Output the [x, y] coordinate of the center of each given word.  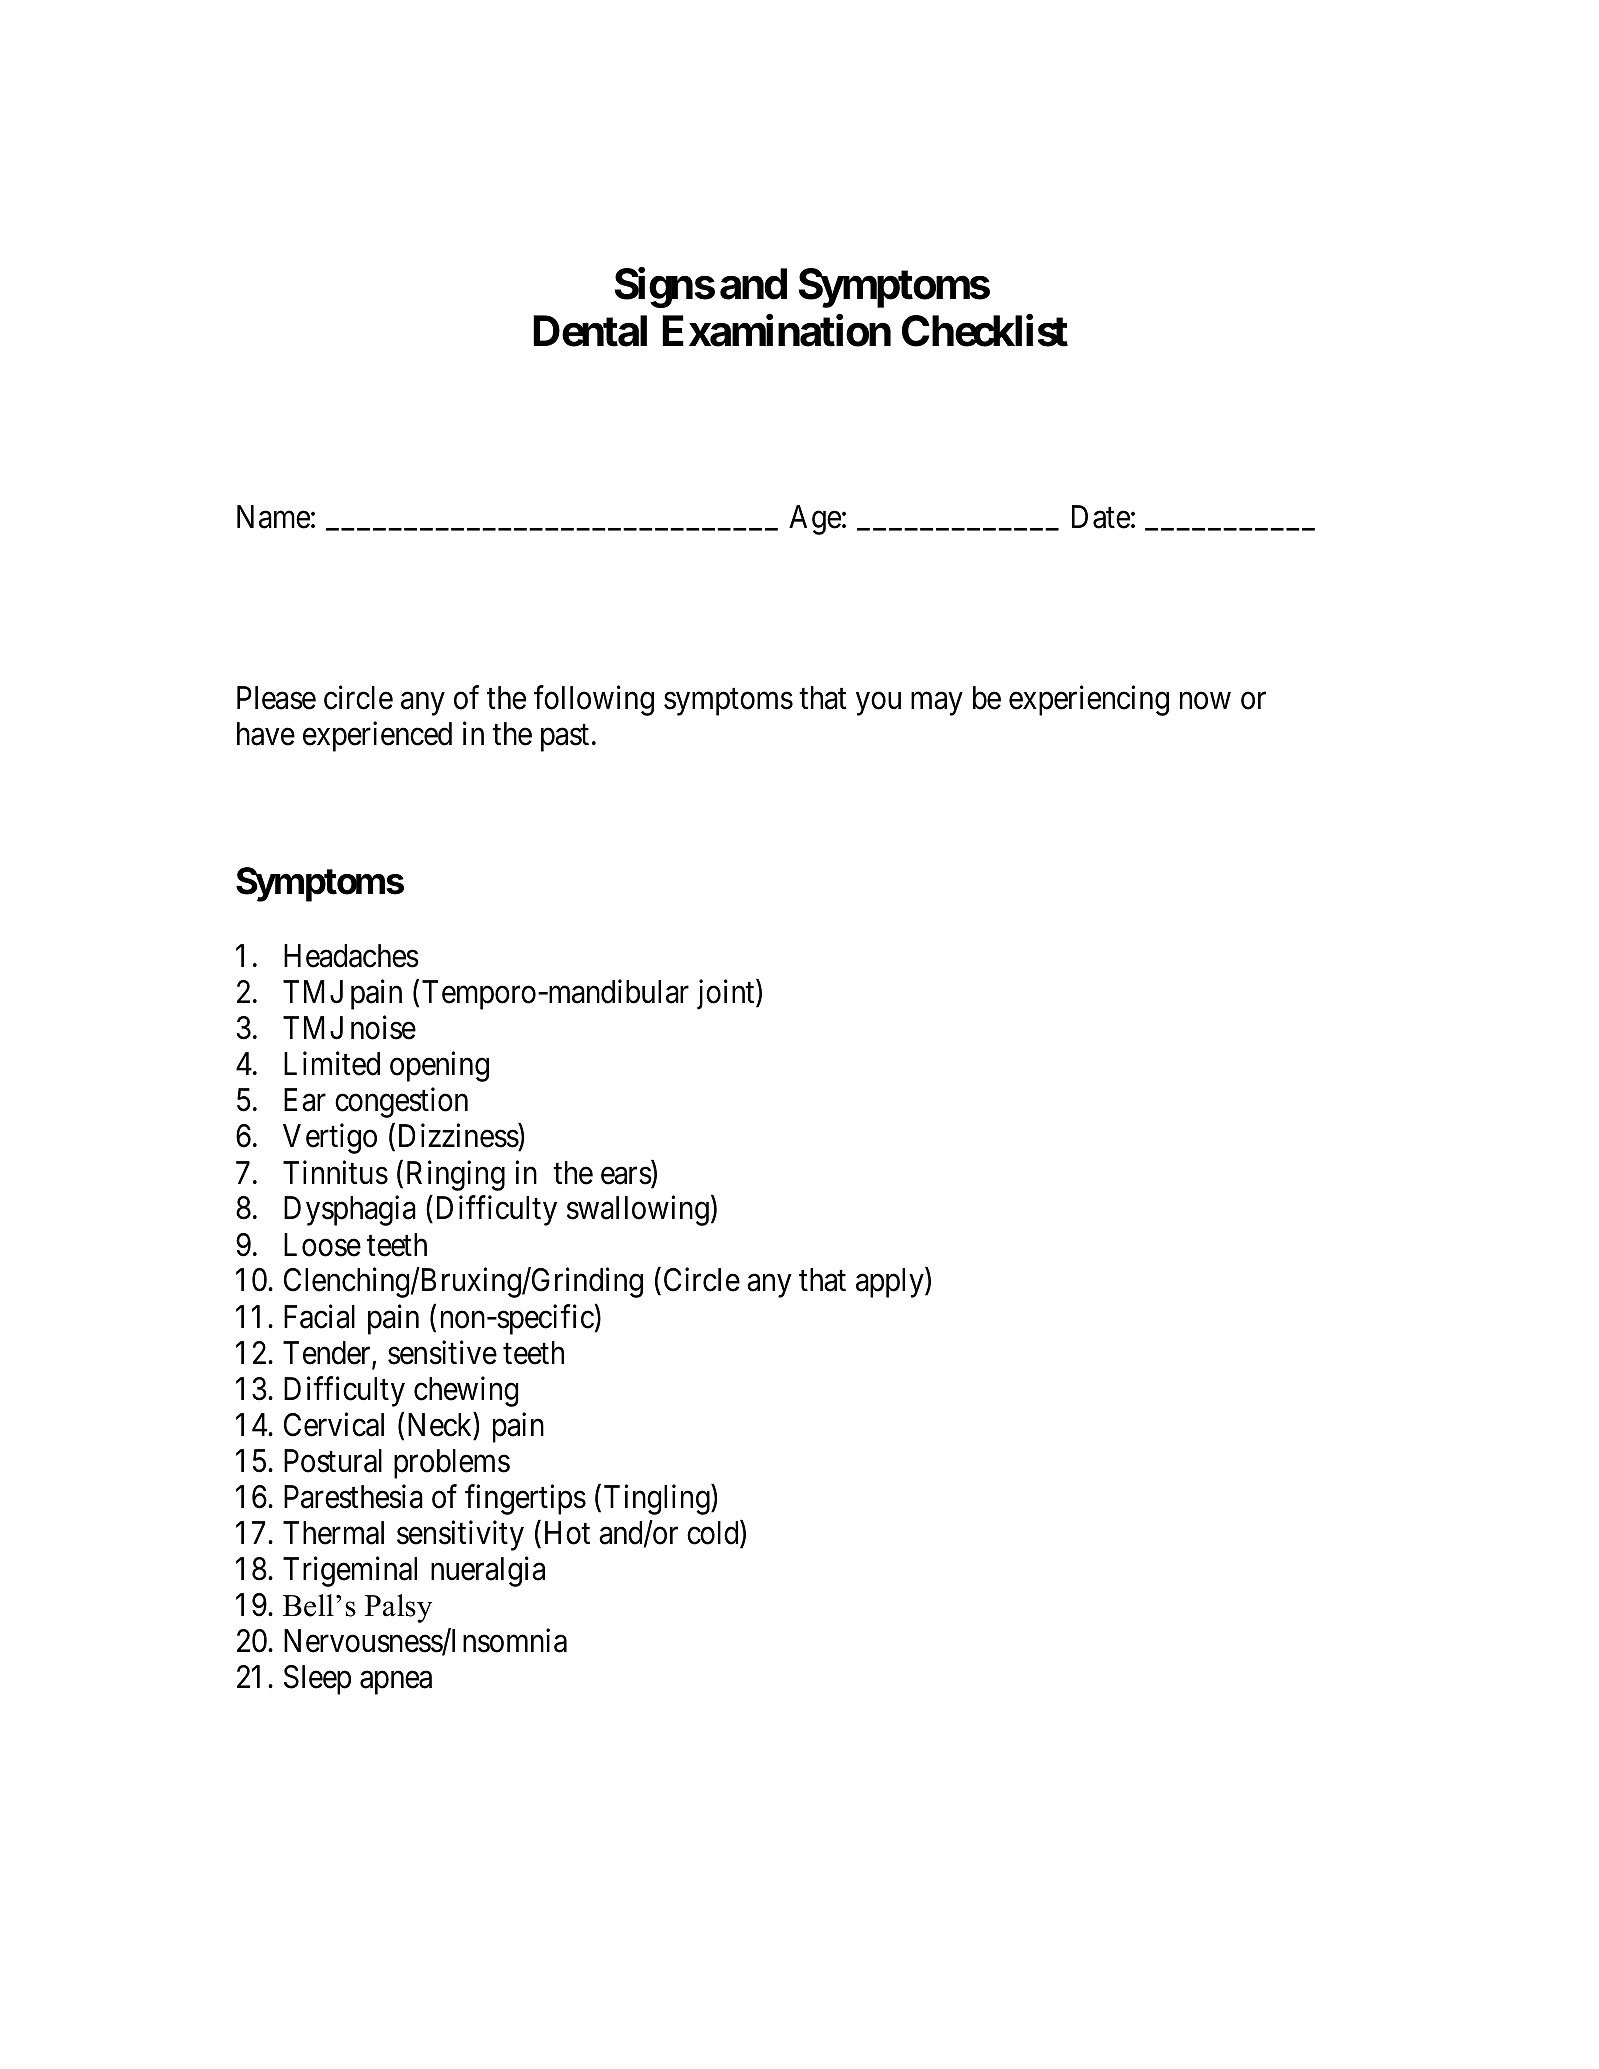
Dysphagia [350, 1211]
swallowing [638, 1211]
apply [891, 1283]
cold [714, 1534]
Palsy [398, 1608]
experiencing [1089, 700]
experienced [377, 736]
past [565, 738]
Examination [776, 331]
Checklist [985, 331]
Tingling [658, 1499]
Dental [590, 331]
